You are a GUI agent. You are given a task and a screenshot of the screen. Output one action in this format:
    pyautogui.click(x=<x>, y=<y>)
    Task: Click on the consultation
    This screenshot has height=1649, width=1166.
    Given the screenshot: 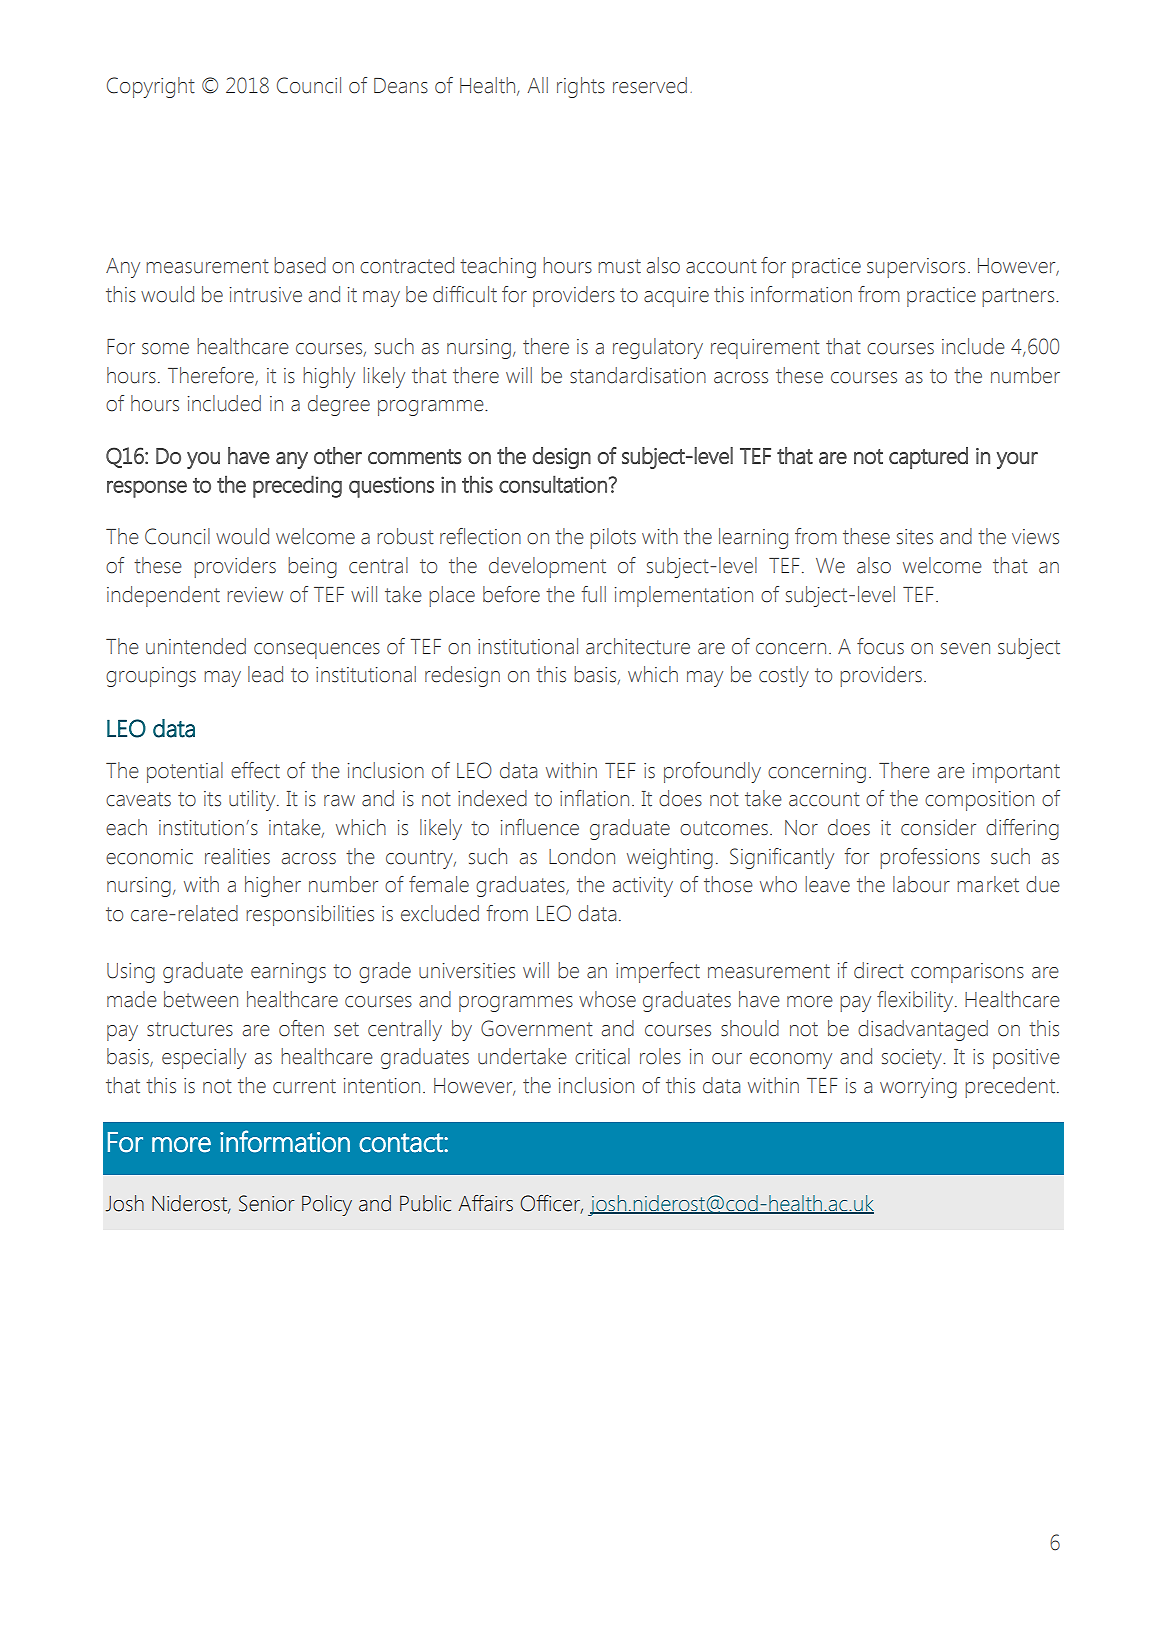 What is the action you would take?
    pyautogui.click(x=553, y=484)
